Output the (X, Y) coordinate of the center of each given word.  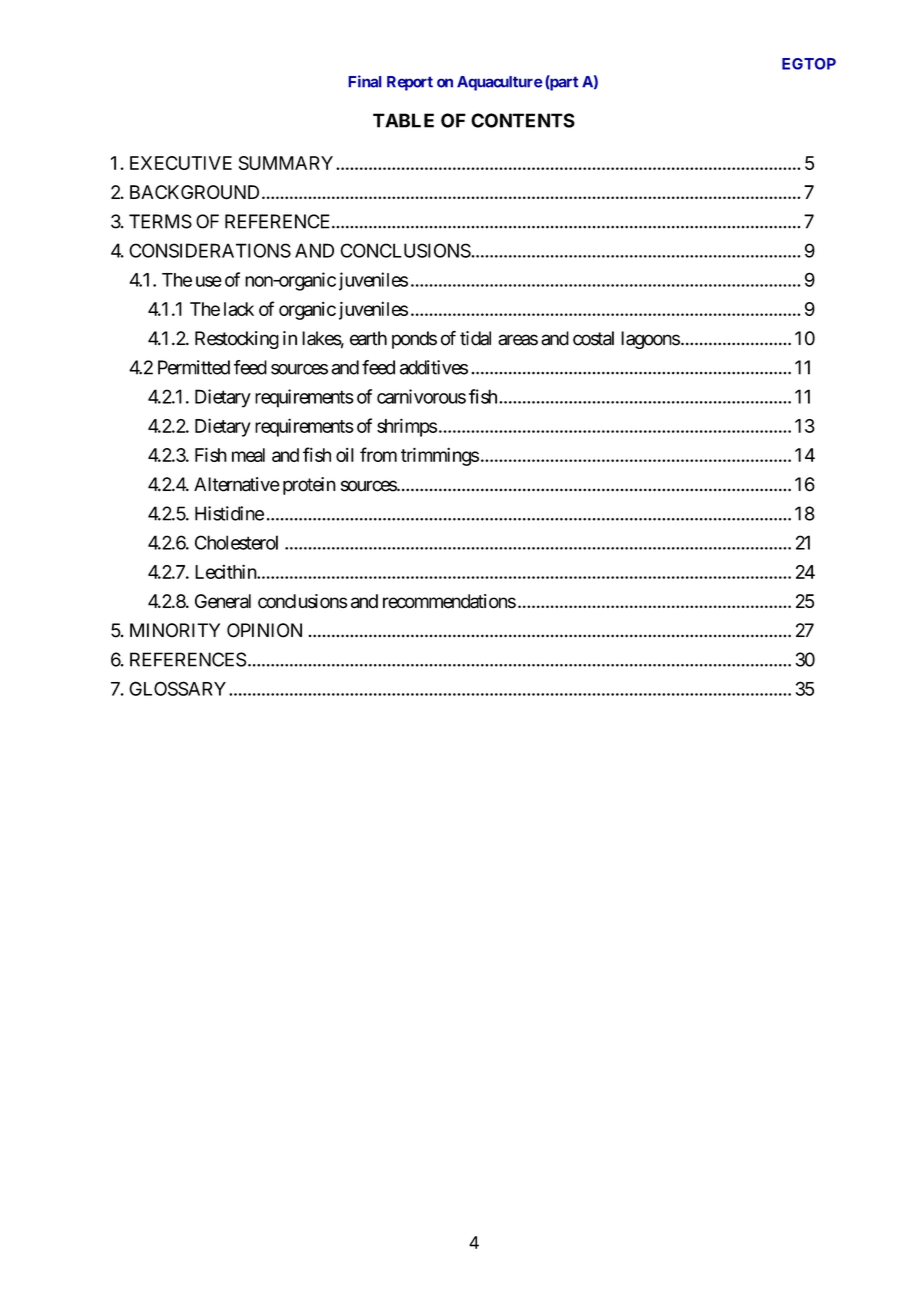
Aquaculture (500, 83)
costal (593, 338)
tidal (475, 338)
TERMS (160, 221)
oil (345, 454)
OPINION (264, 630)
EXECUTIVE (181, 163)
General (223, 601)
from (378, 454)
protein (309, 486)
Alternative (237, 484)
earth (368, 338)
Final (365, 81)
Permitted (194, 367)
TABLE (403, 120)
